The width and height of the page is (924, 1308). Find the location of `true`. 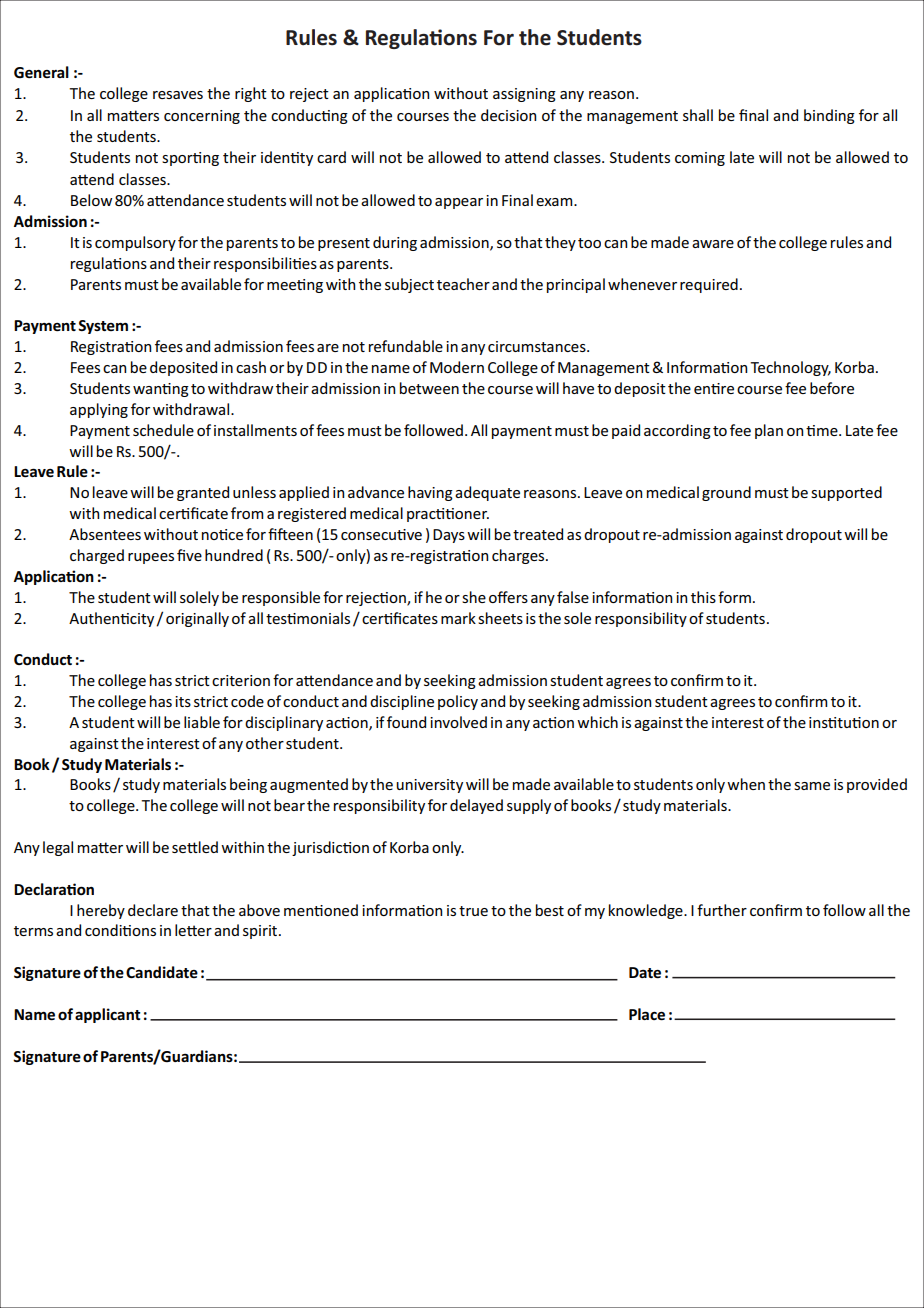

true is located at coordinates (473, 911).
